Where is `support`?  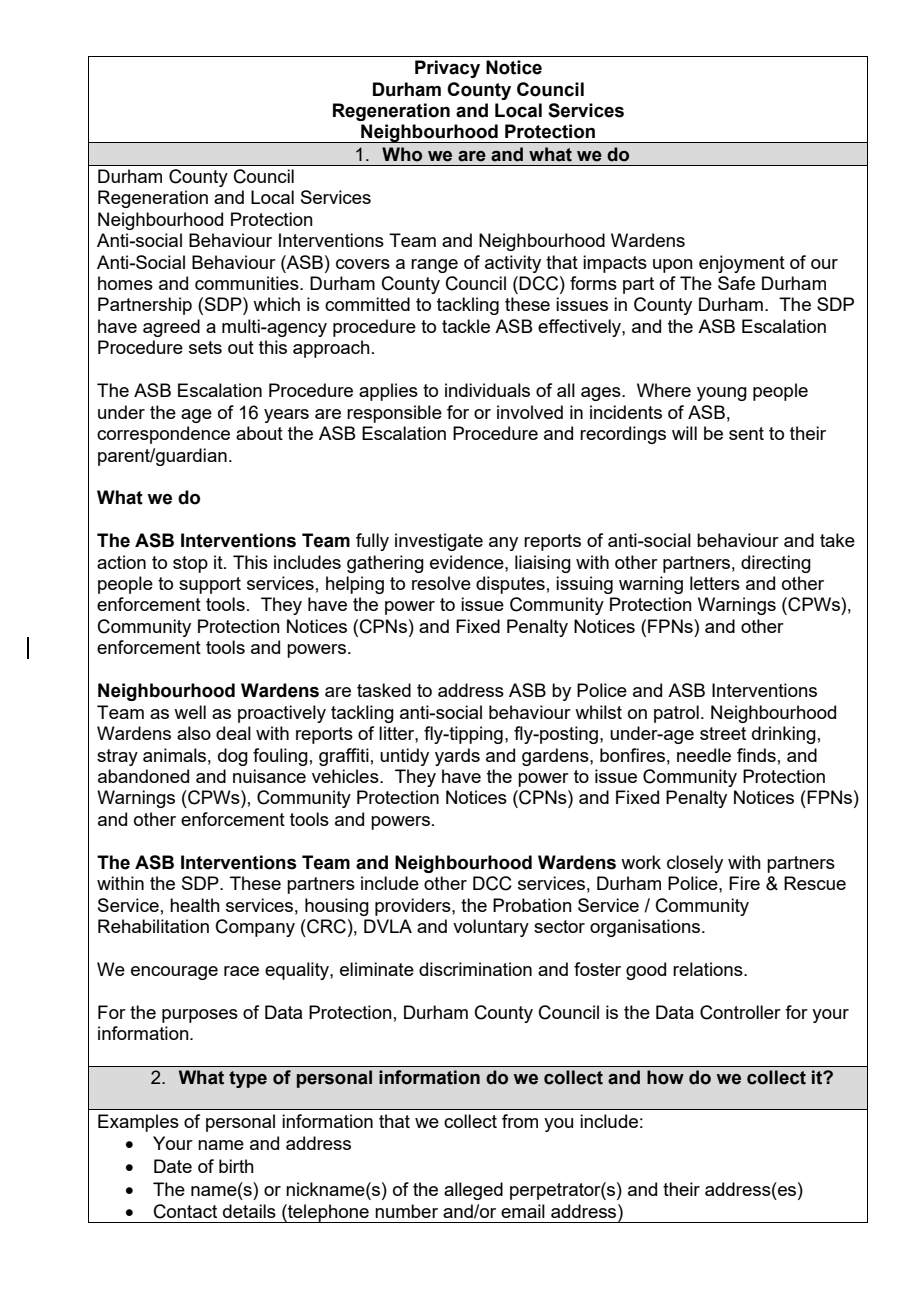
support is located at coordinates (210, 585).
